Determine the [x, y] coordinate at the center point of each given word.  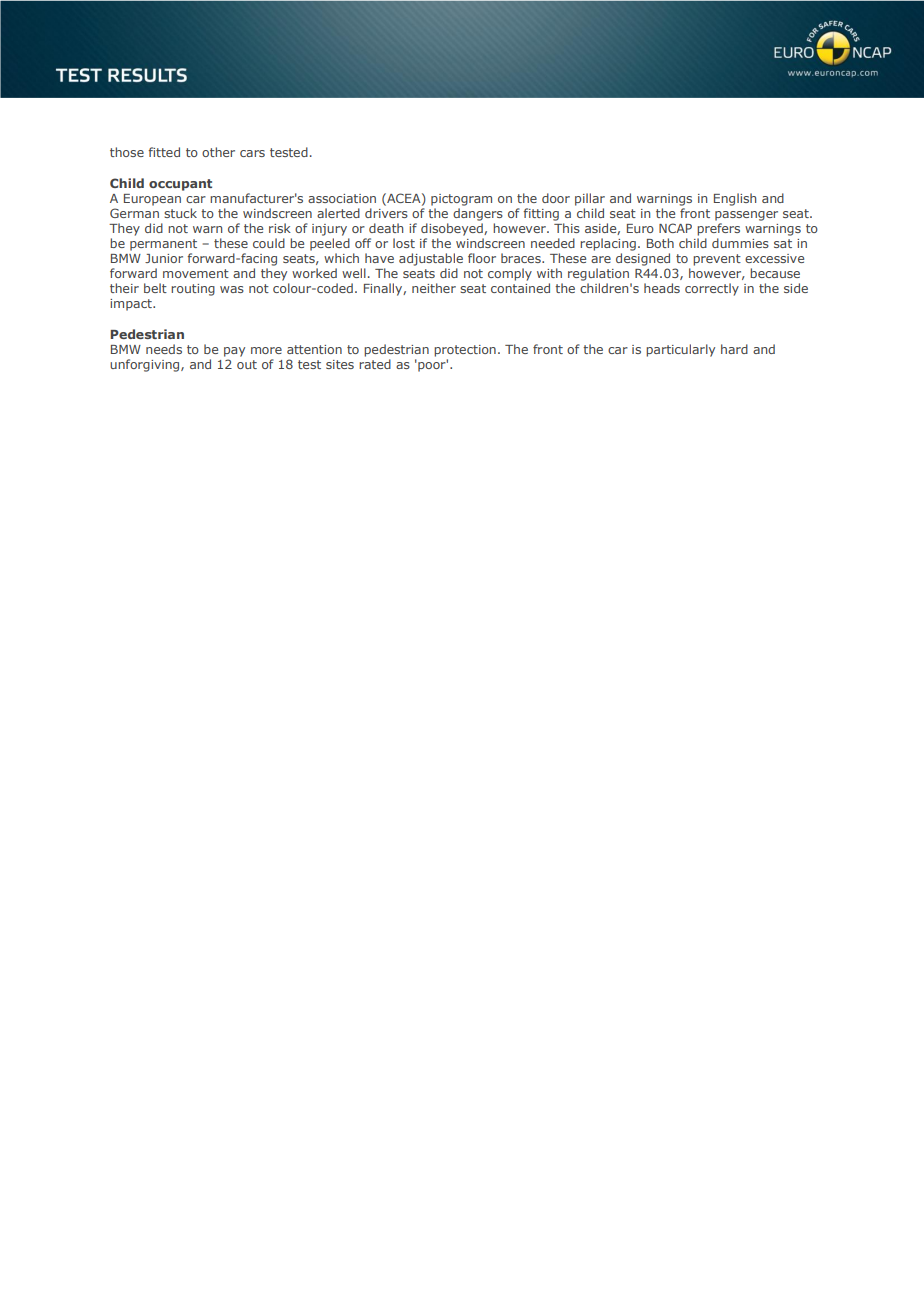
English [735, 199]
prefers [718, 229]
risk [280, 228]
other [218, 152]
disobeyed [453, 229]
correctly [712, 289]
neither [434, 288]
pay [234, 352]
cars [252, 153]
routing [193, 290]
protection [465, 351]
